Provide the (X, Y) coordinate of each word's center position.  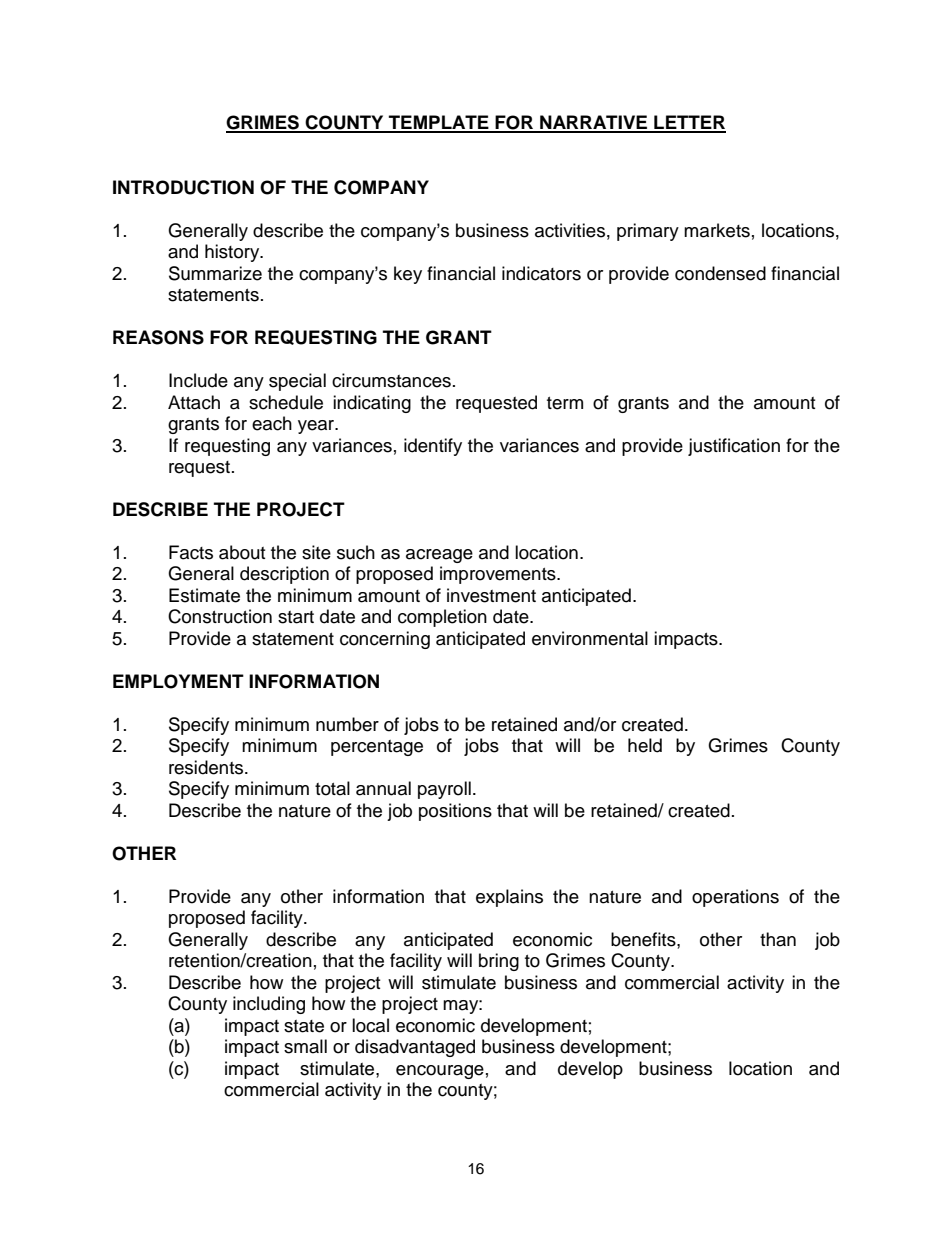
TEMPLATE (439, 123)
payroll (444, 790)
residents (207, 767)
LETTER (689, 123)
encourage (440, 1072)
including (269, 1005)
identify (433, 447)
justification (734, 447)
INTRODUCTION (183, 187)
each (272, 423)
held (645, 745)
